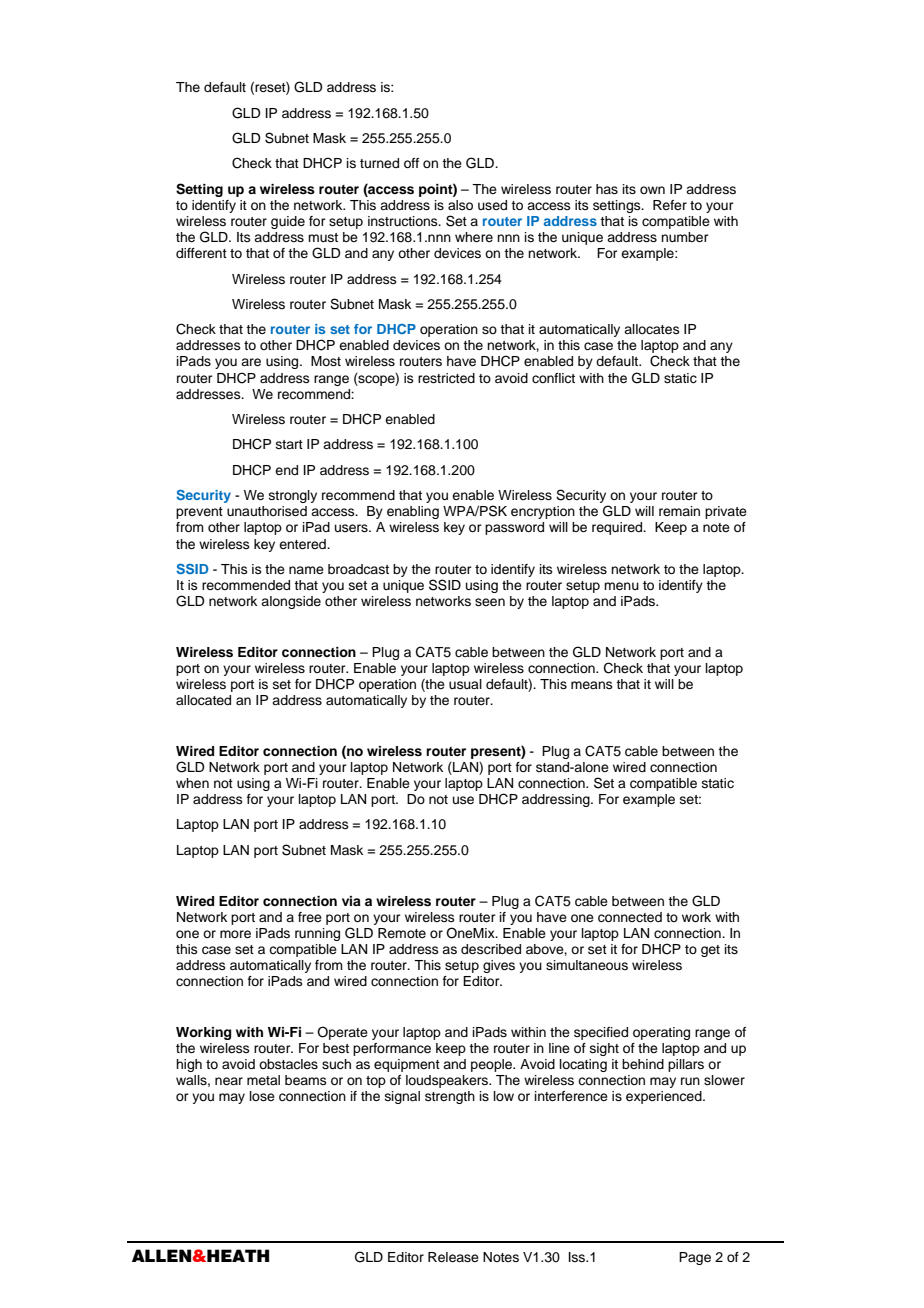 This screenshot has width=924, height=1308. What do you see at coordinates (235, 934) in the screenshot?
I see `more` at bounding box center [235, 934].
